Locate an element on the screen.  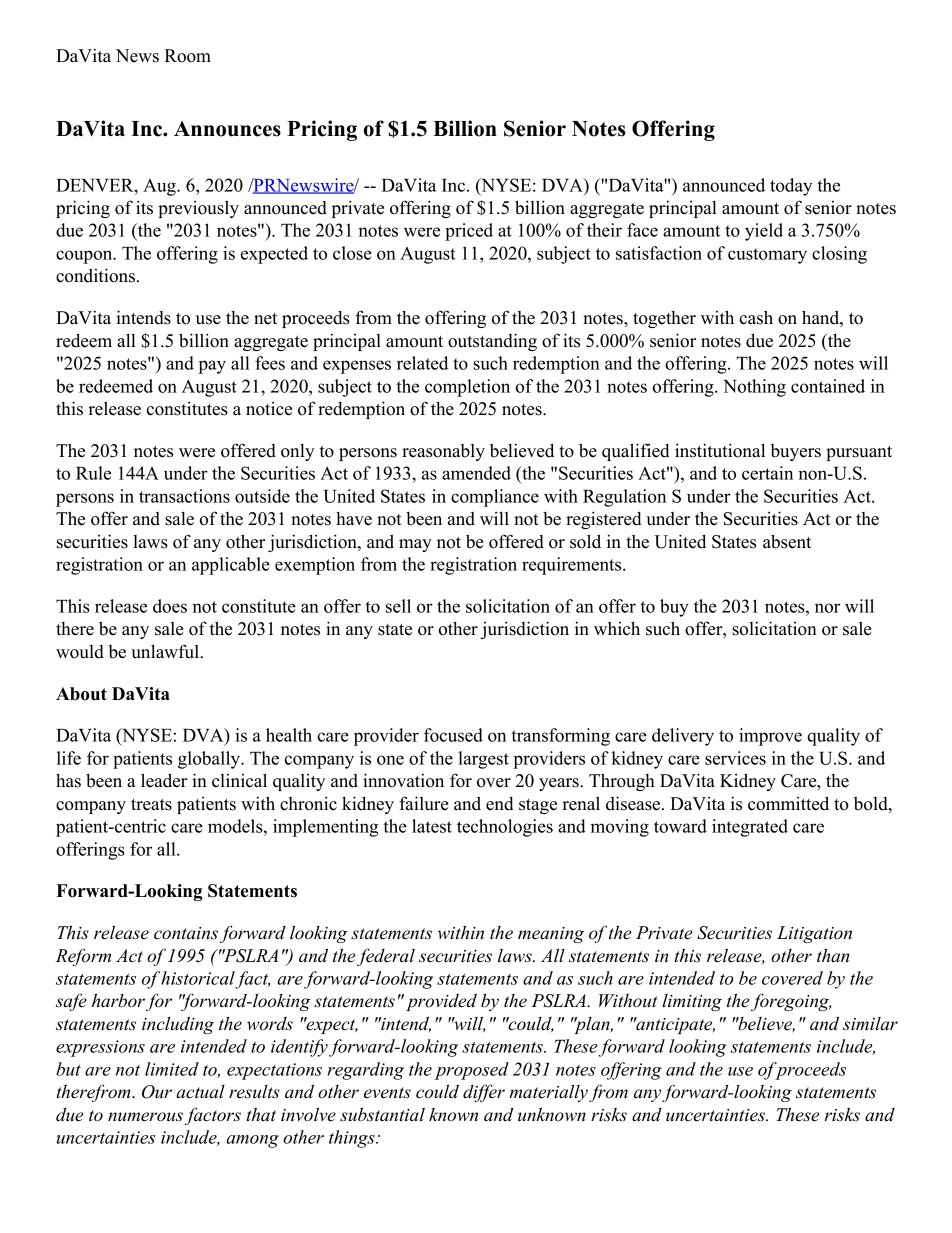
leader is located at coordinates (164, 780).
